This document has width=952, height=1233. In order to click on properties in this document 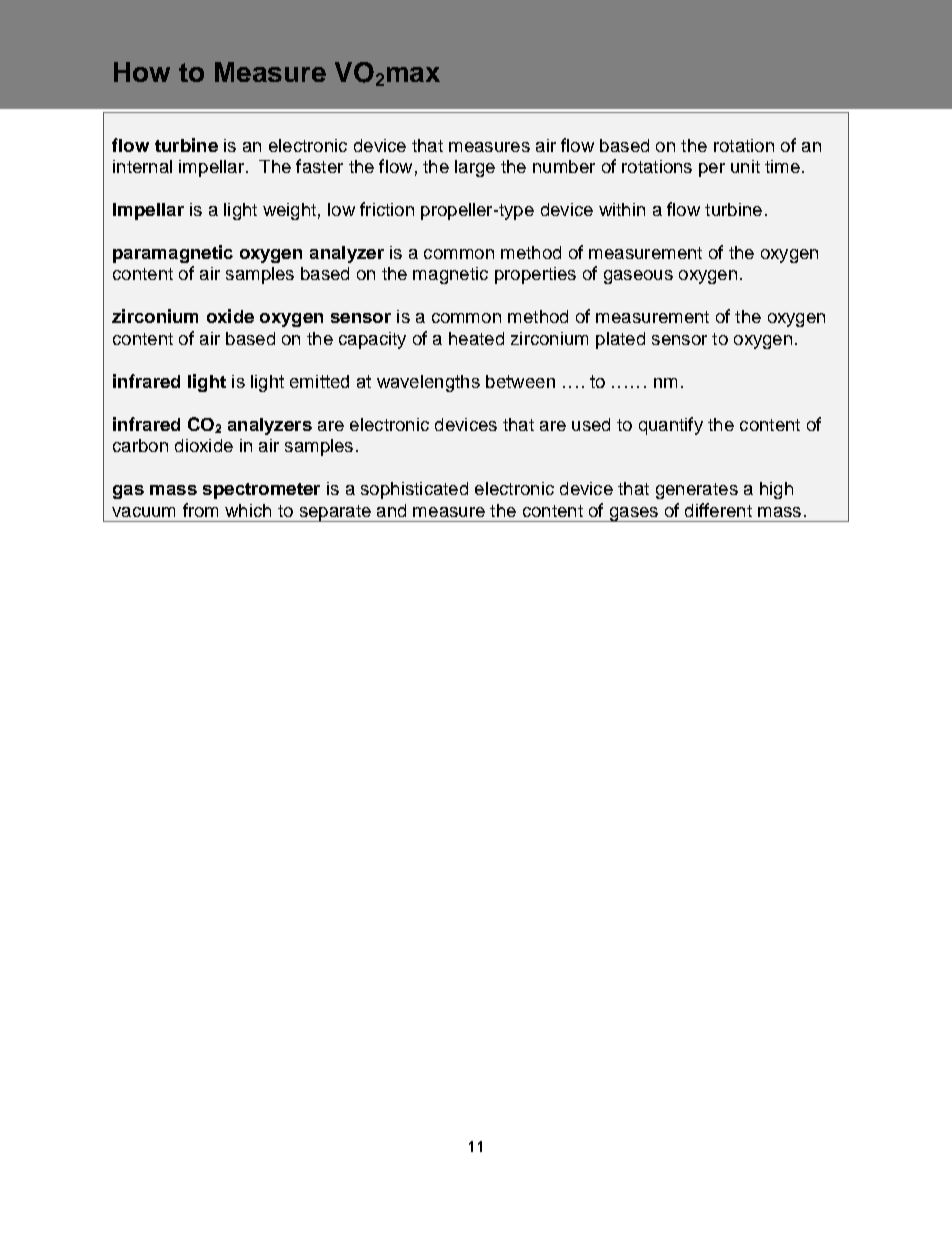, I will do `click(535, 275)`.
